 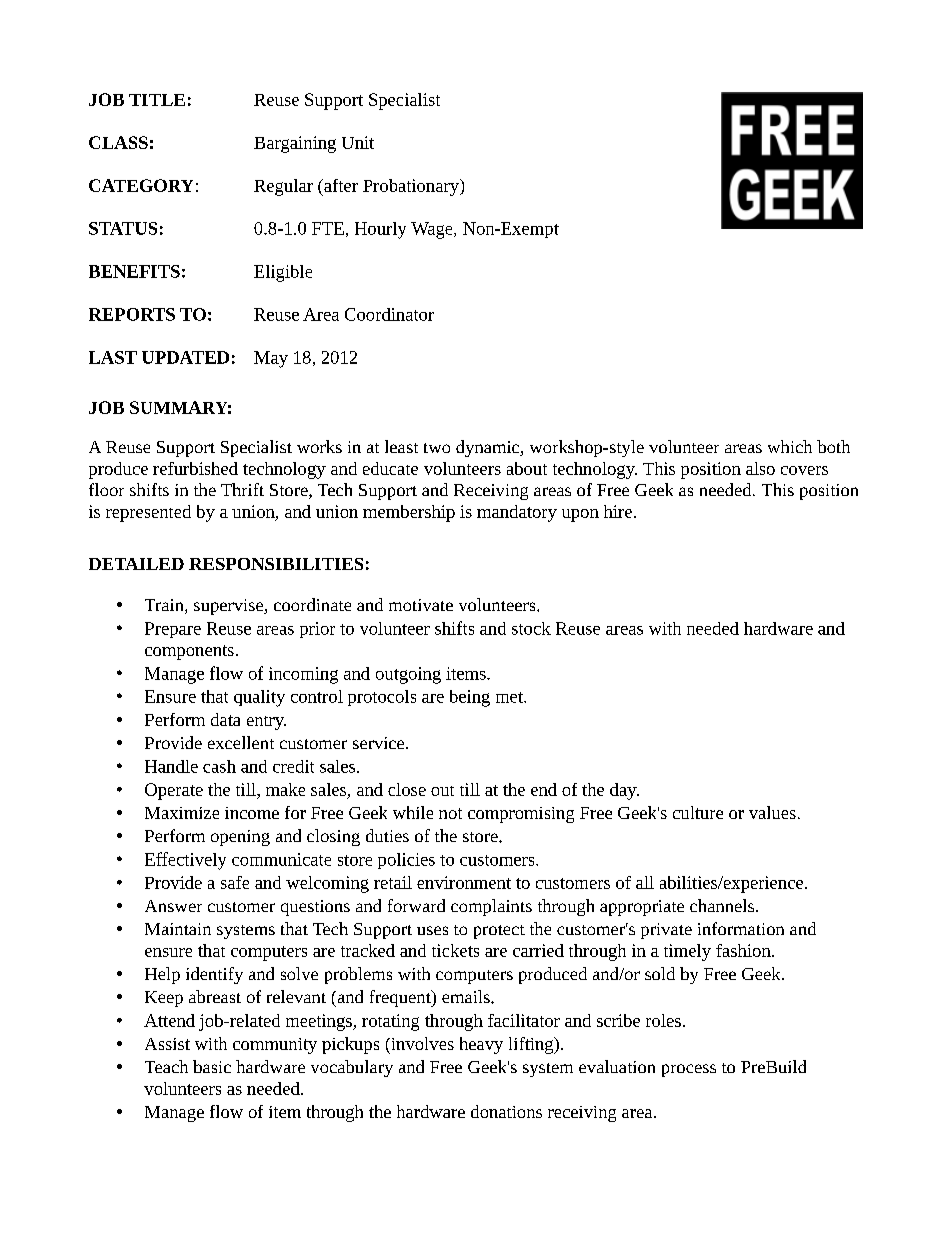 What do you see at coordinates (790, 446) in the screenshot?
I see `which` at bounding box center [790, 446].
